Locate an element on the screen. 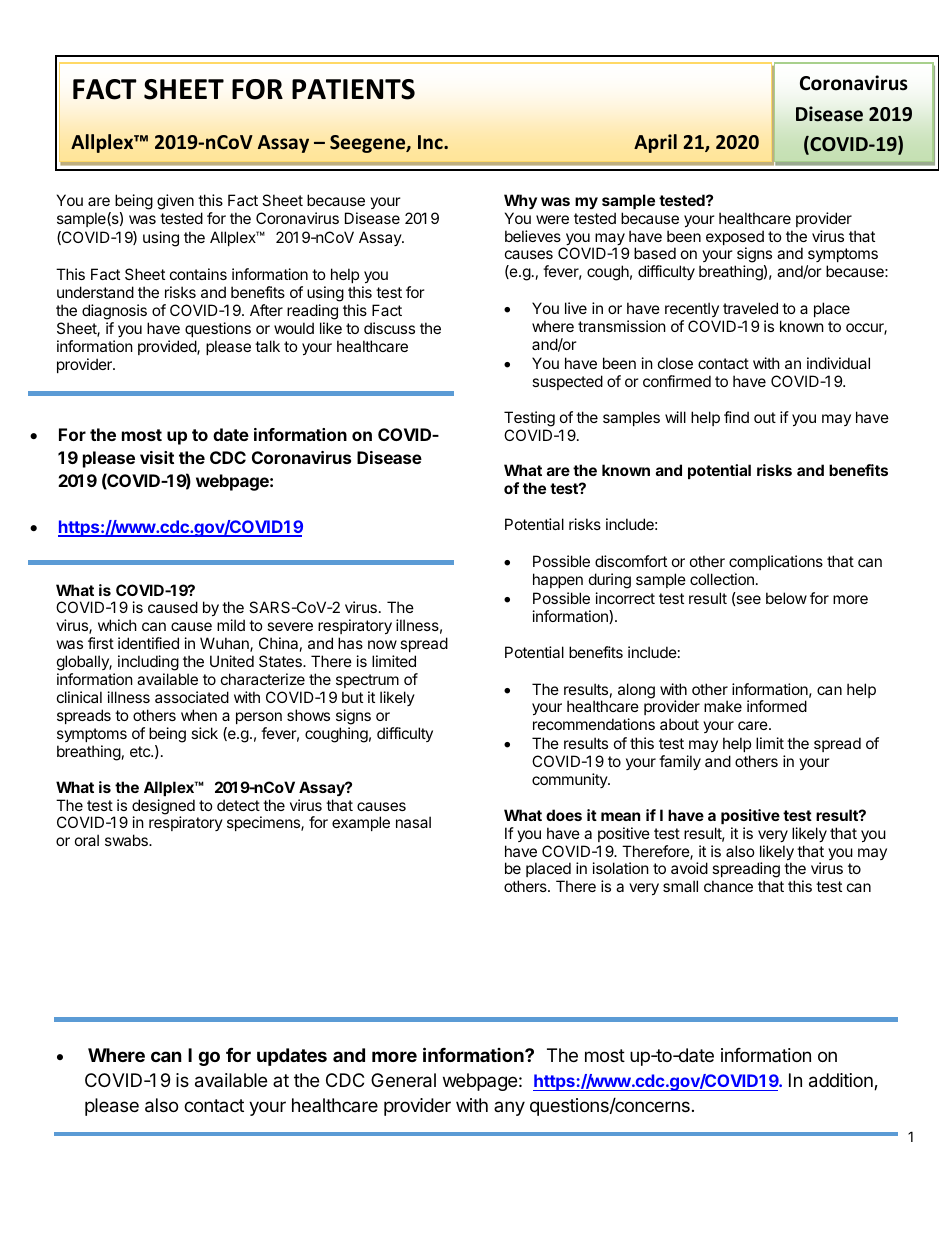 This screenshot has width=952, height=1233. spectrum is located at coordinates (367, 681).
